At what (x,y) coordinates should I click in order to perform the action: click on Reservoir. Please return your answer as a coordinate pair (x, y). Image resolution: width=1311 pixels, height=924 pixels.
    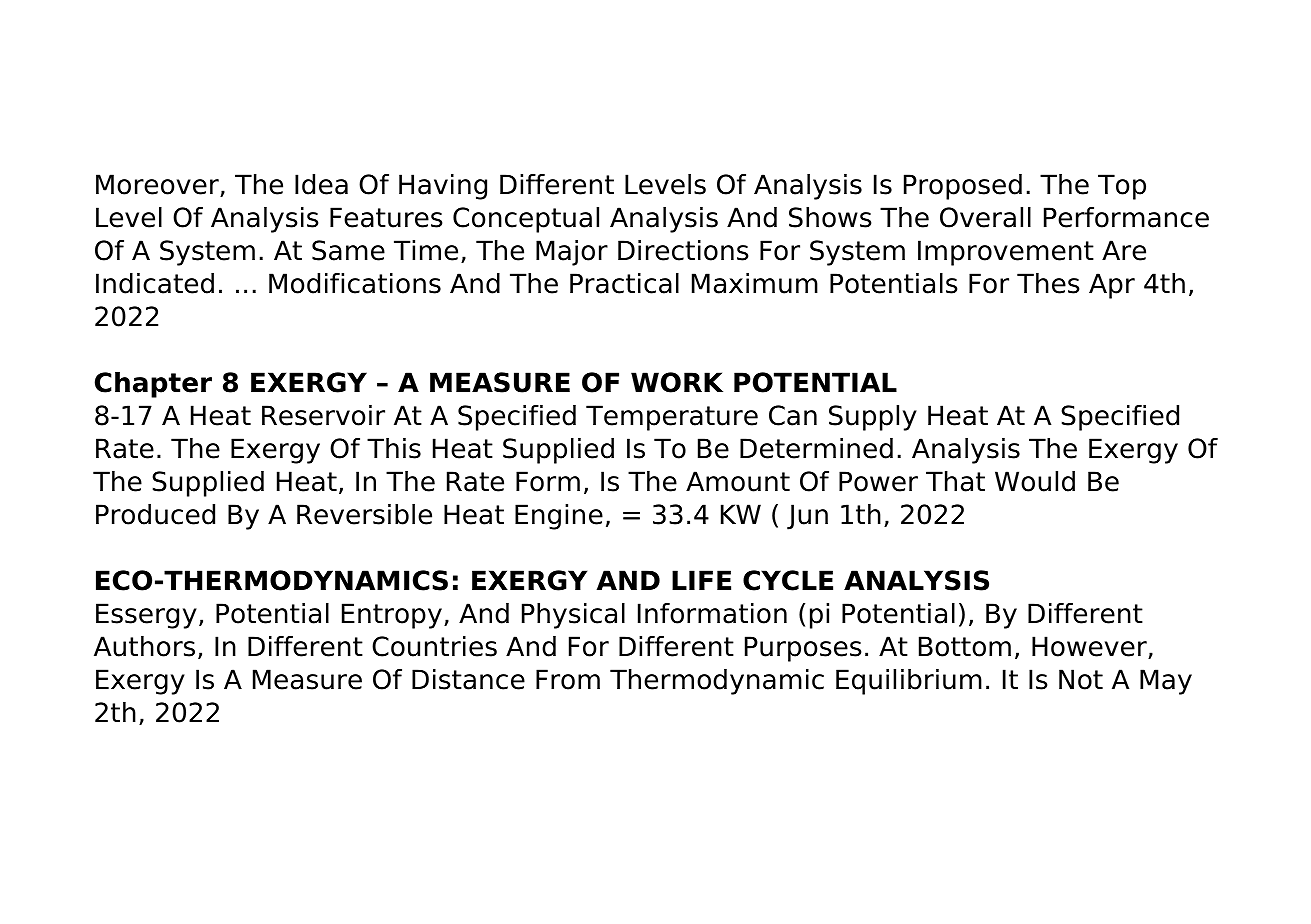
    Looking at the image, I should click on (323, 415).
